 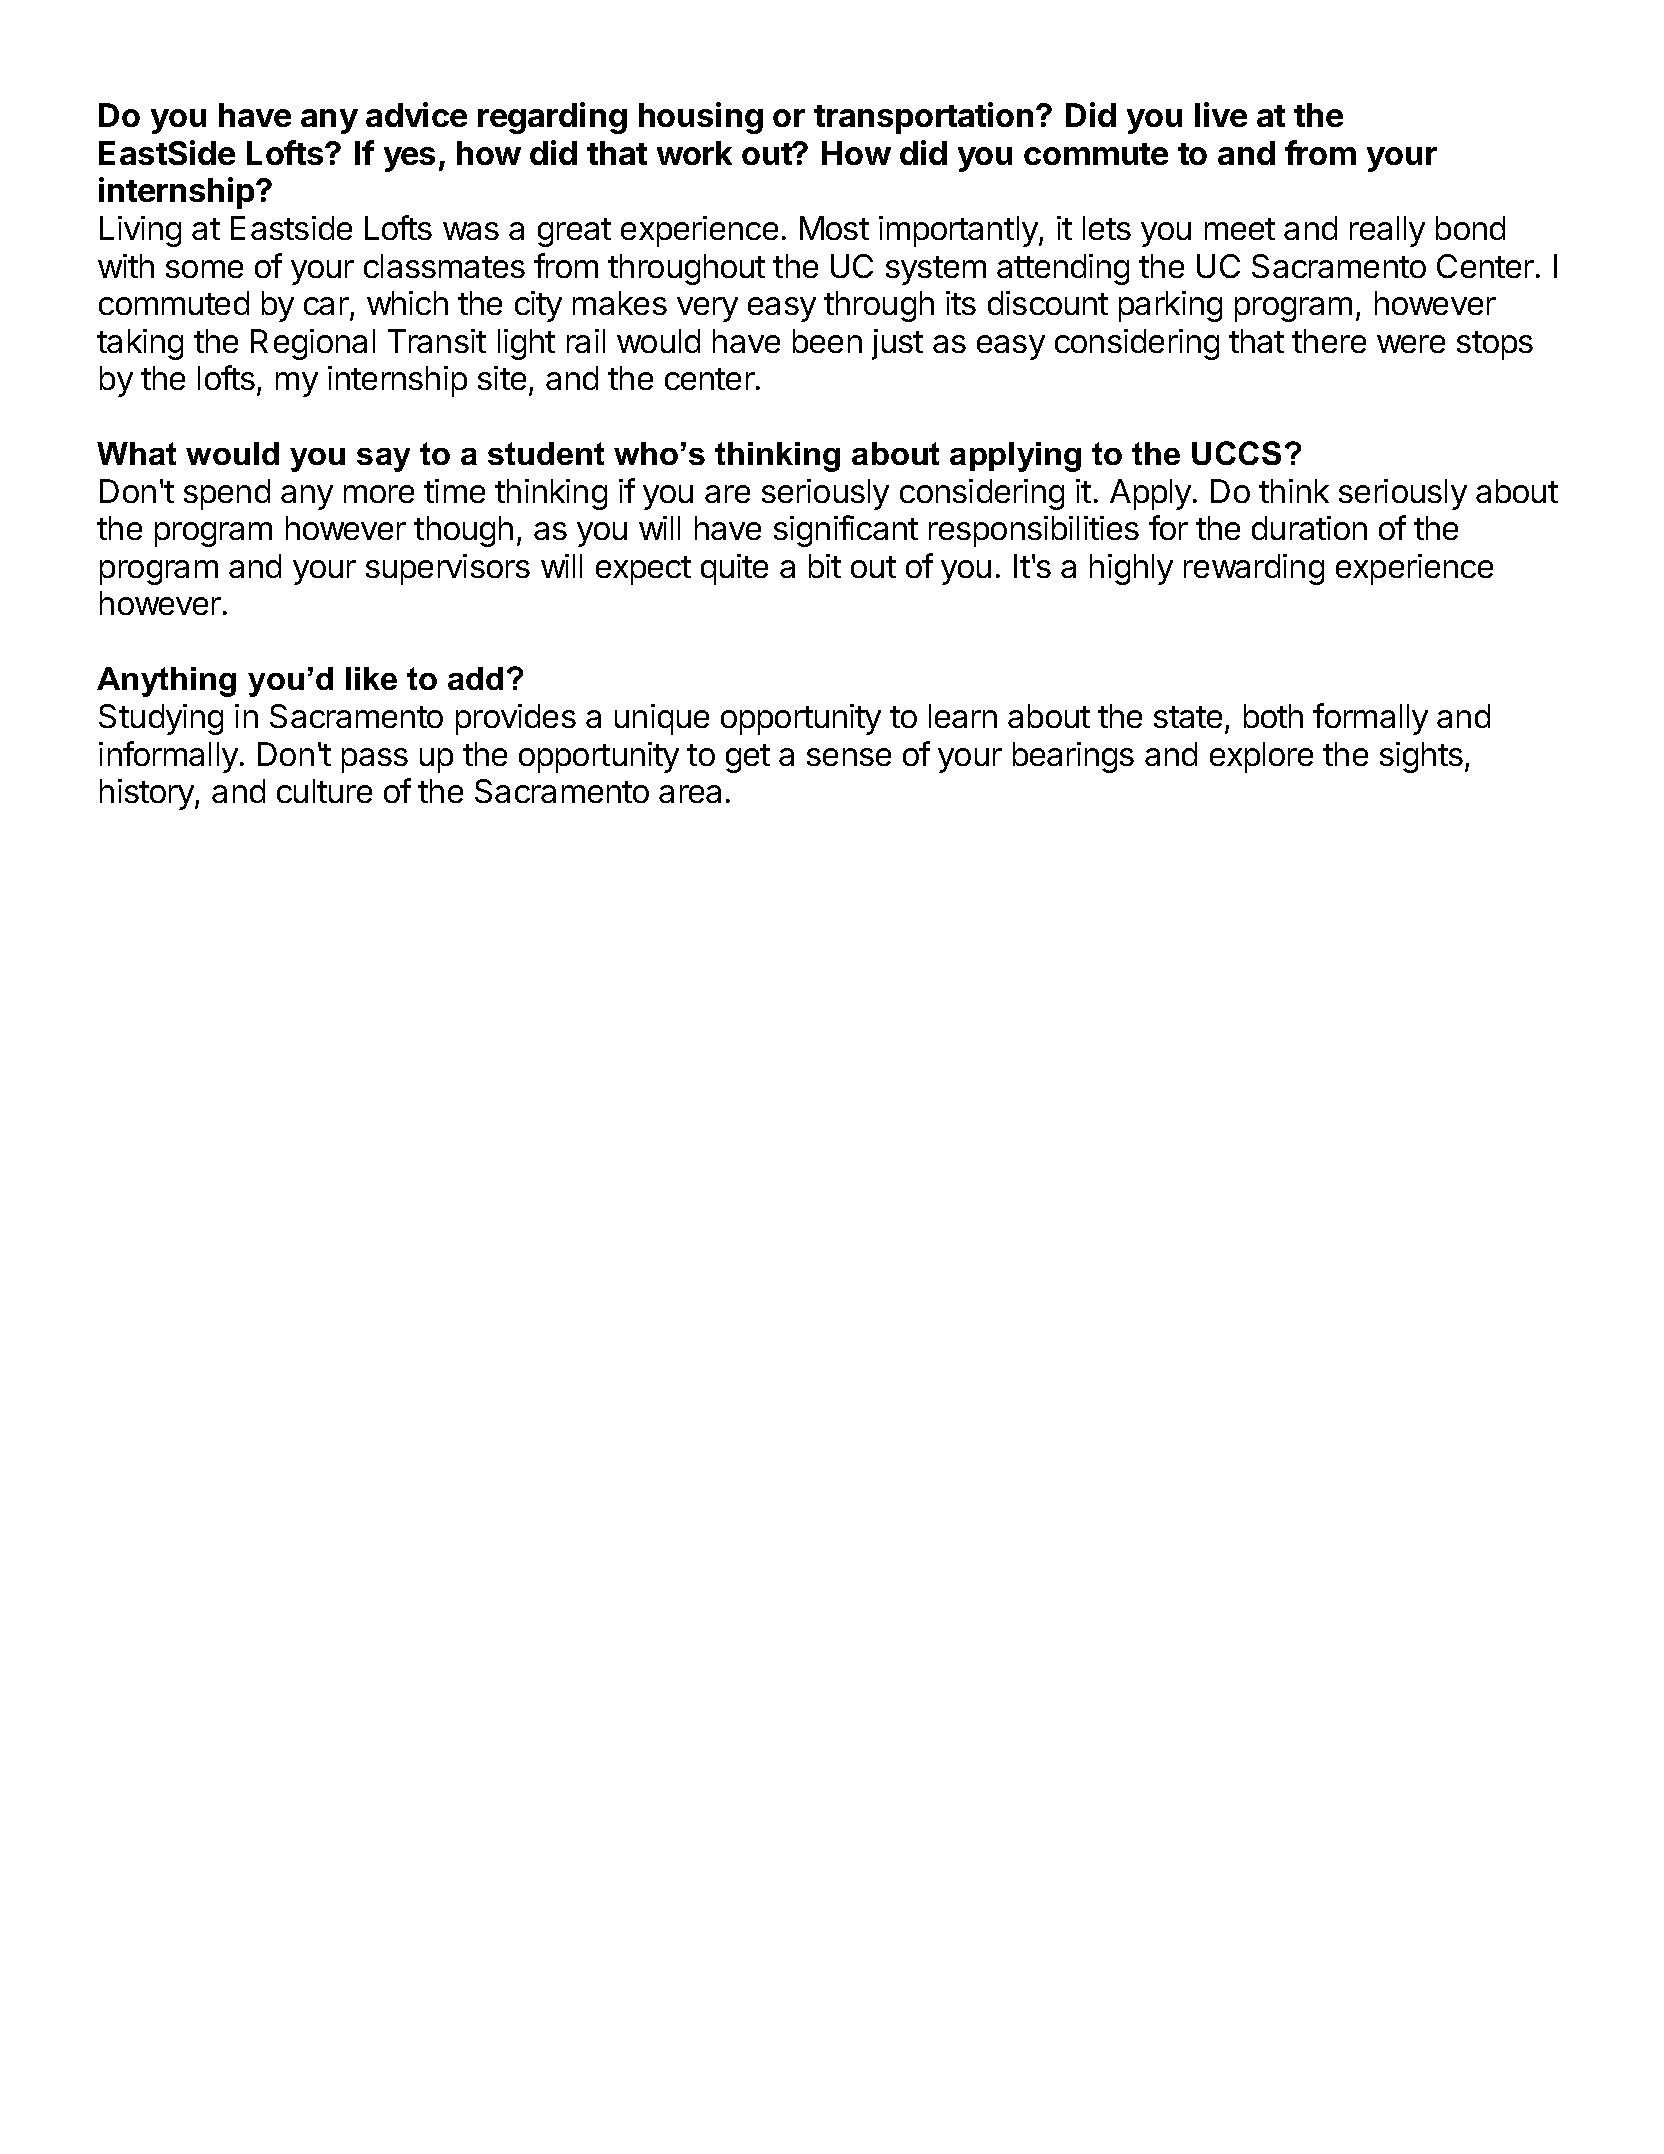 What do you see at coordinates (701, 118) in the screenshot?
I see `housing` at bounding box center [701, 118].
